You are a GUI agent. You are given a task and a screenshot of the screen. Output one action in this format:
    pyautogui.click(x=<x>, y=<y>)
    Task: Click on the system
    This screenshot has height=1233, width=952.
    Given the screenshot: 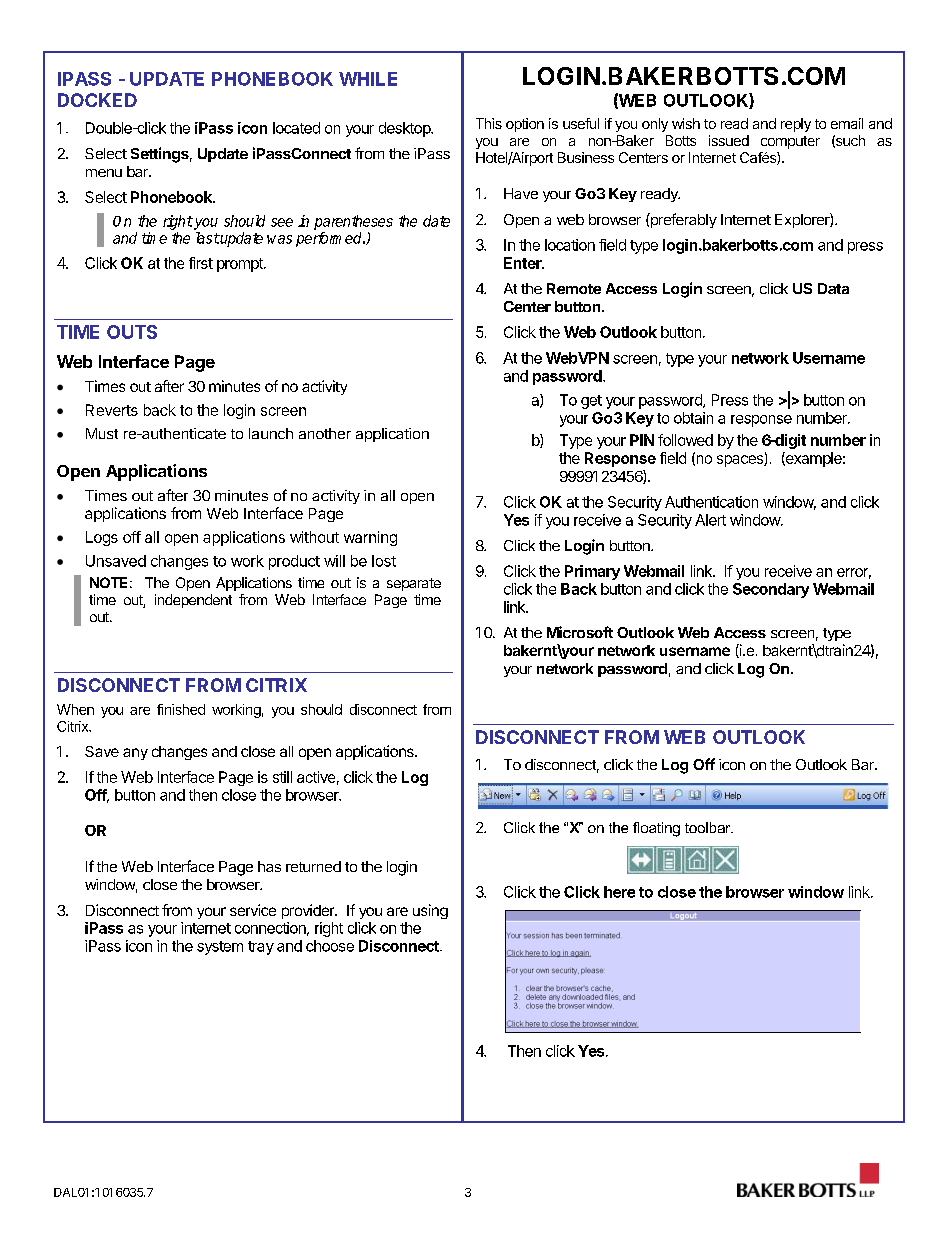 What is the action you would take?
    pyautogui.click(x=220, y=948)
